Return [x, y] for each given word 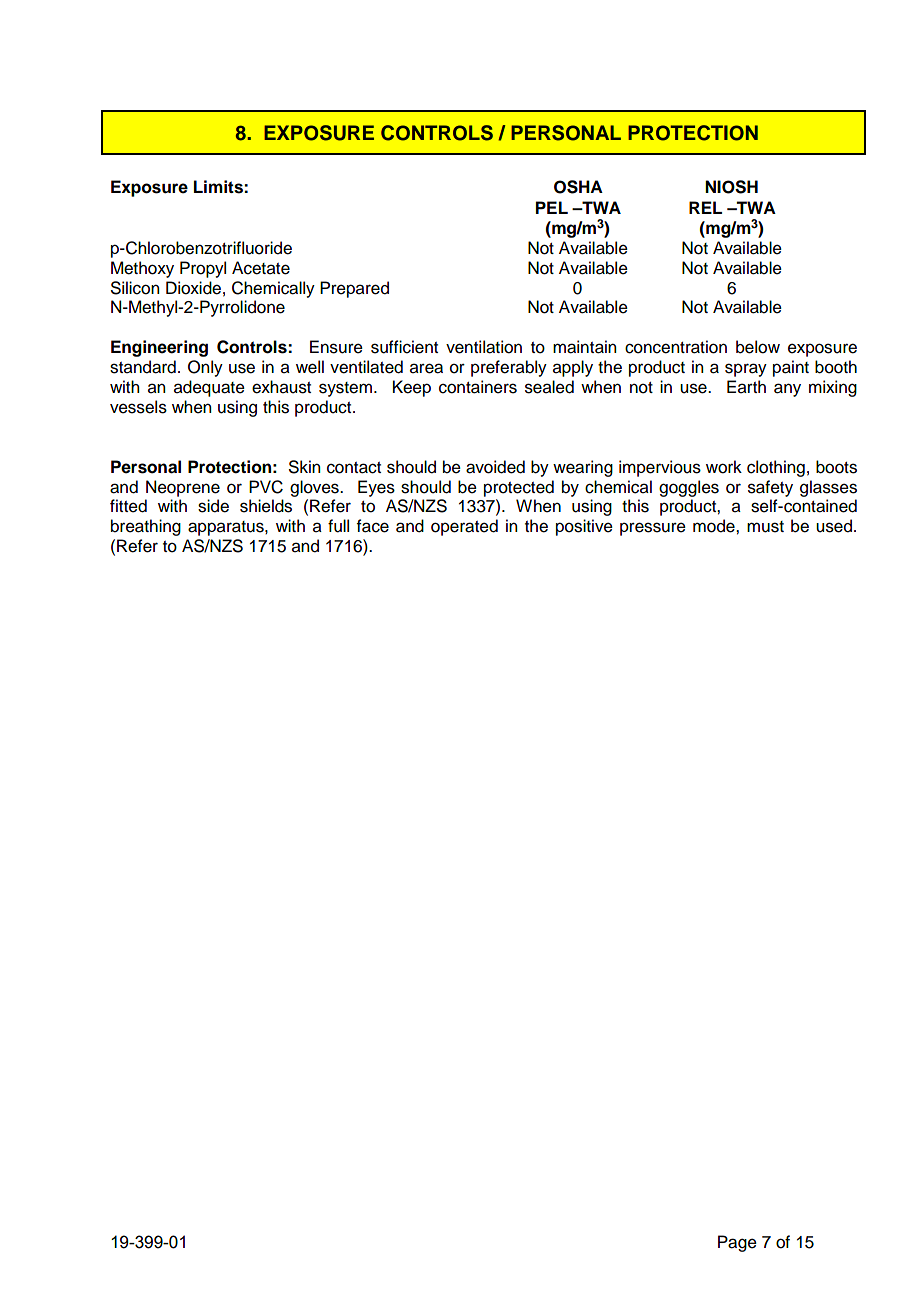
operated [464, 527]
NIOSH [731, 187]
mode [715, 526]
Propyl [203, 269]
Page [737, 1243]
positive [584, 527]
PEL [552, 207]
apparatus [227, 528]
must [765, 527]
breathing [146, 527]
